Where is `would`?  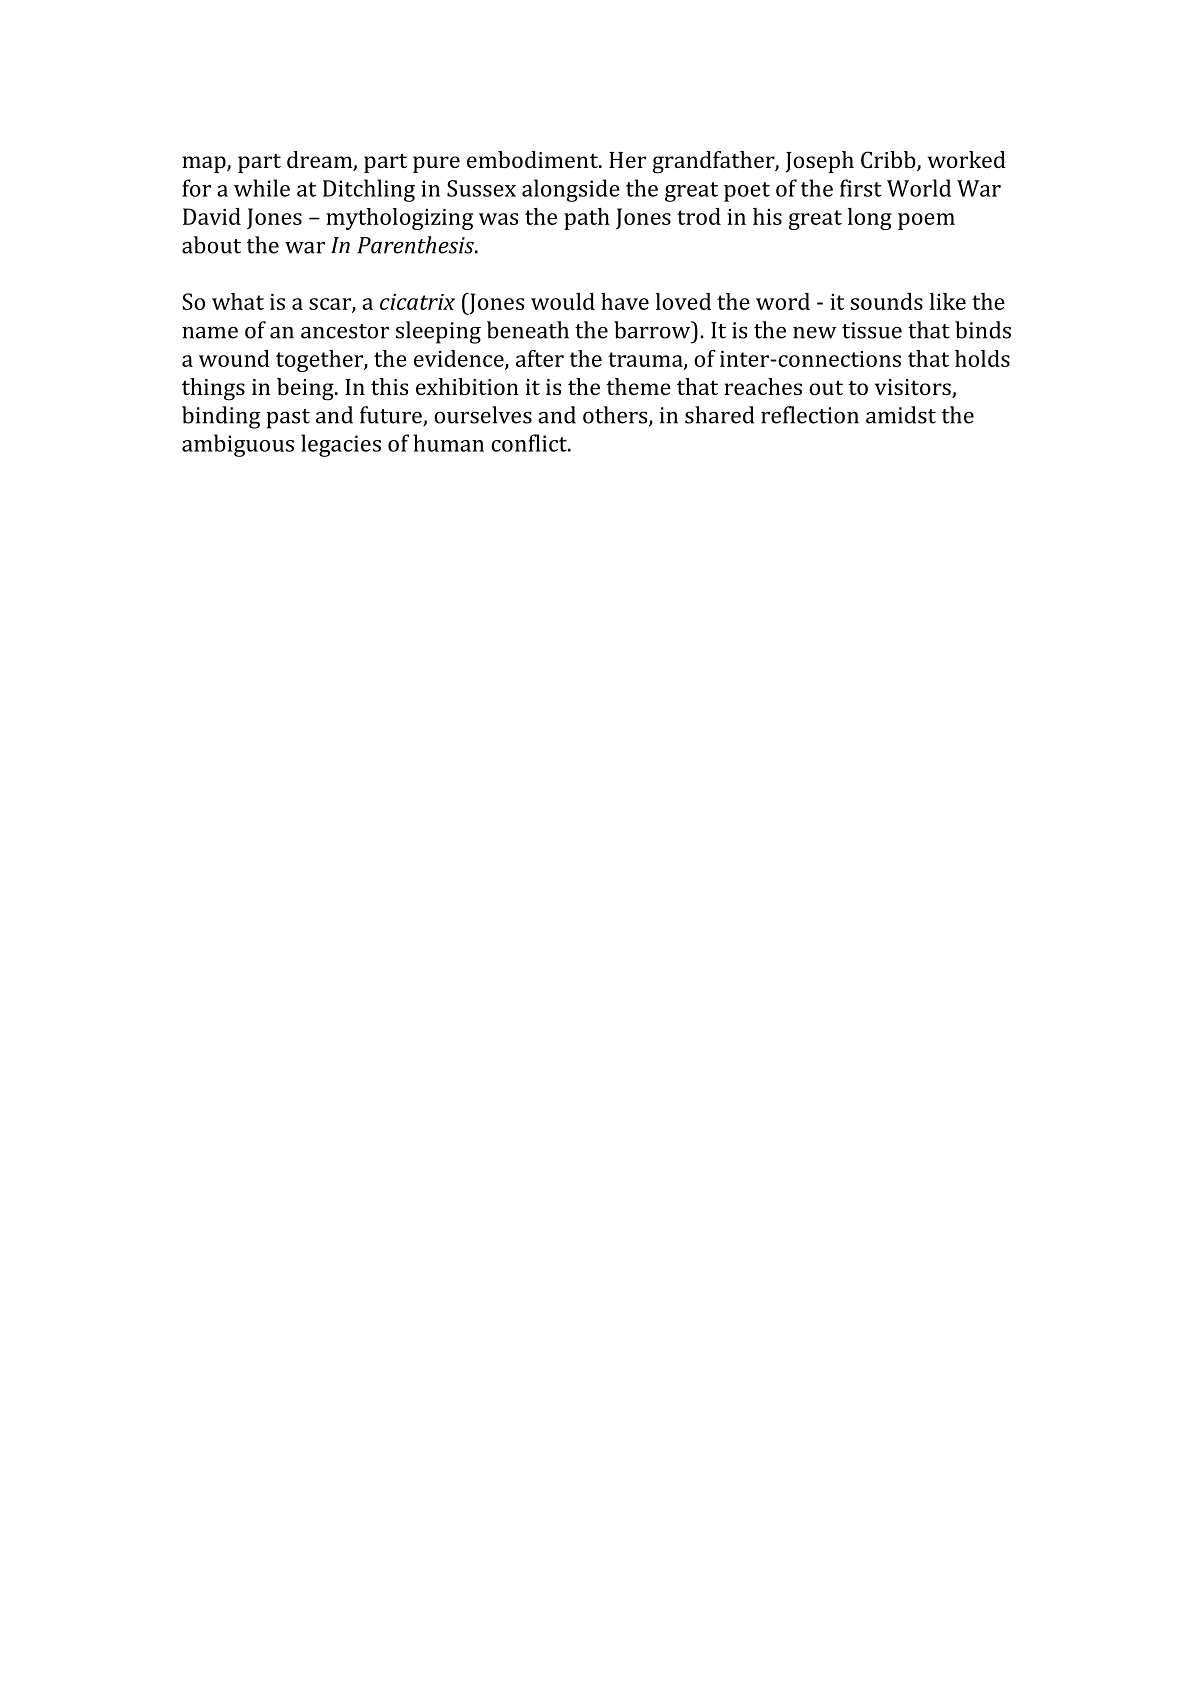 would is located at coordinates (563, 301).
